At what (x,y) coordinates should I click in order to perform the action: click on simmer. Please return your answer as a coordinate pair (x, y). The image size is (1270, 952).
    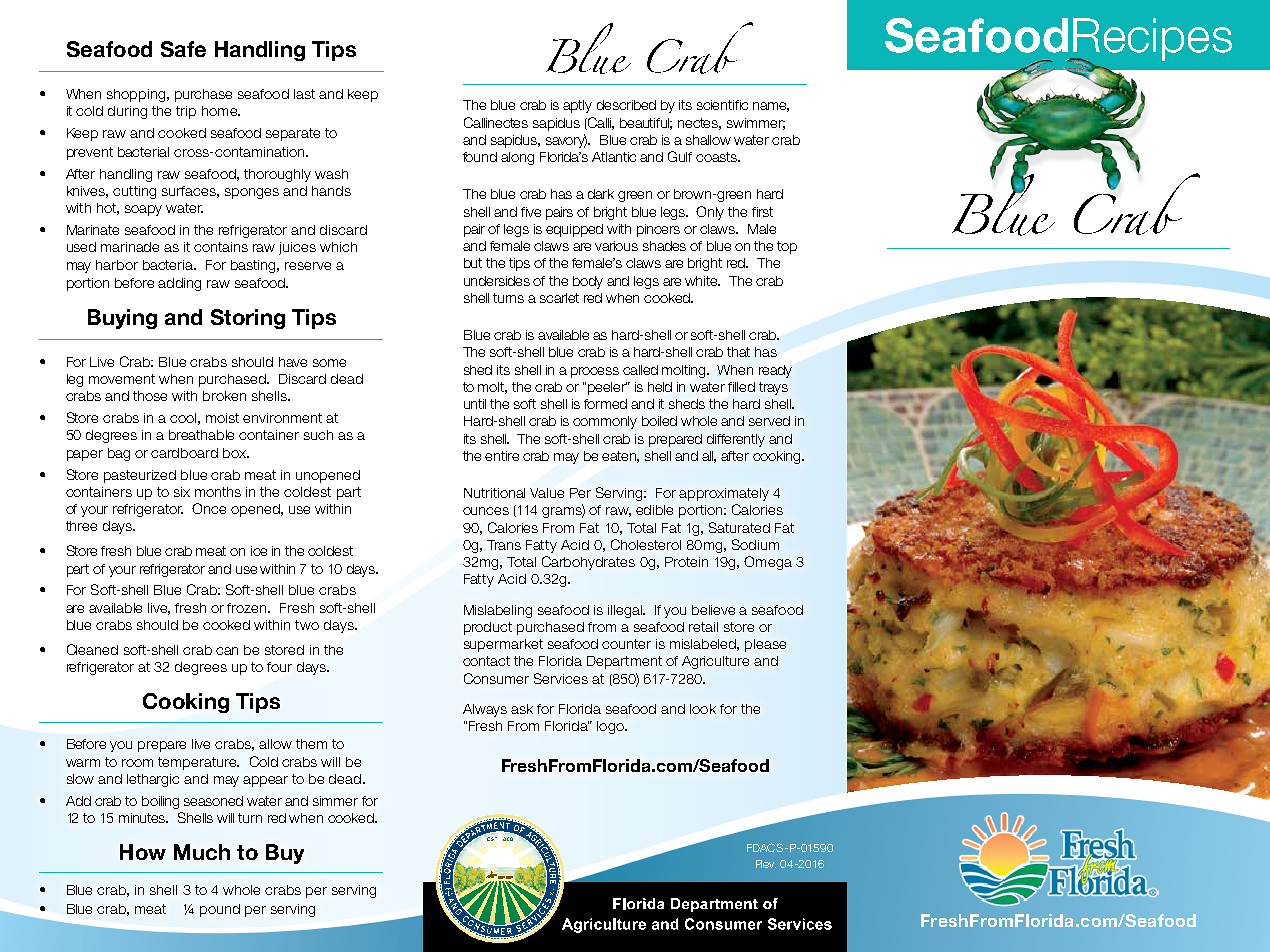
    Looking at the image, I should click on (335, 801).
